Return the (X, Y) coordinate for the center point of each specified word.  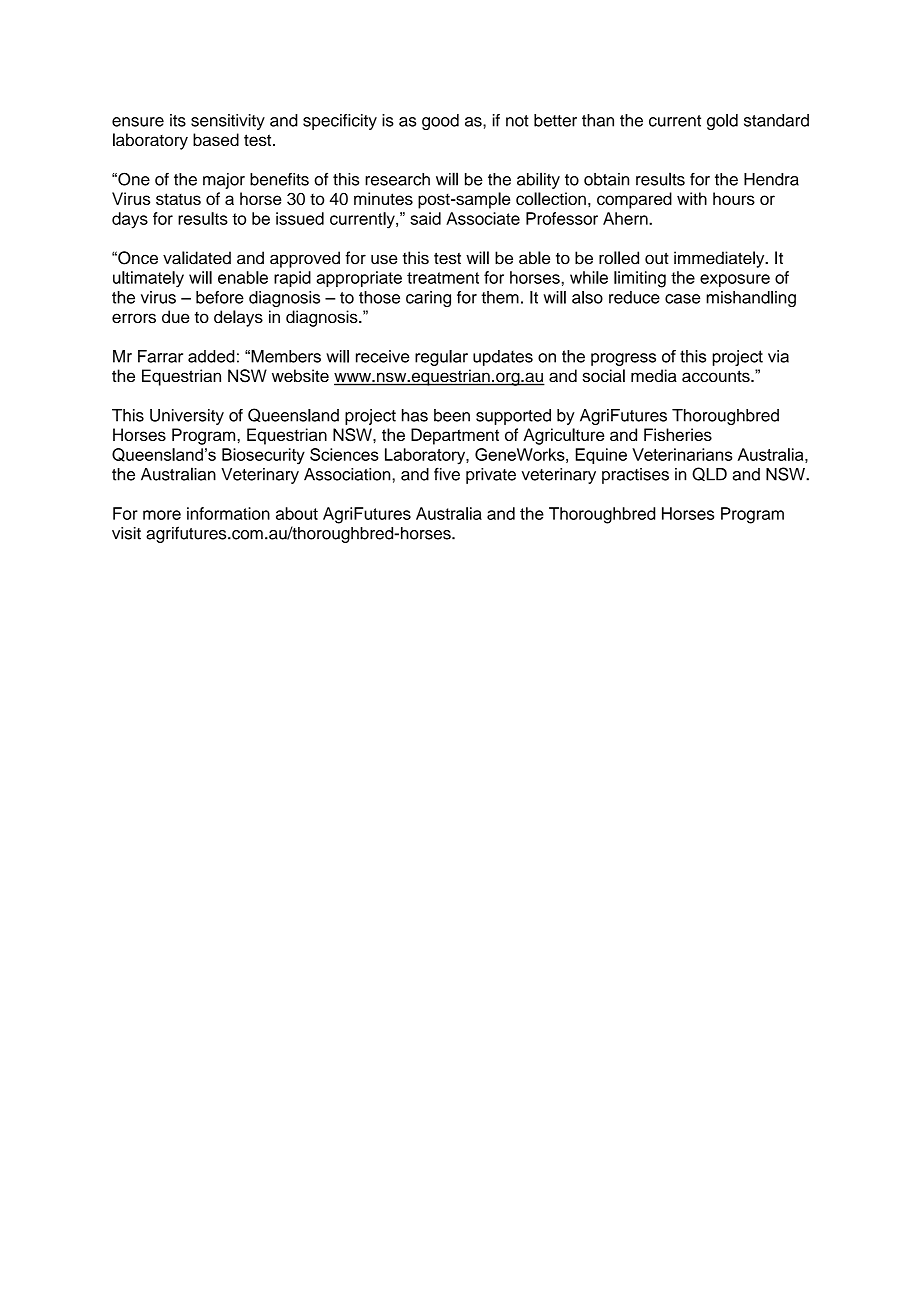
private (491, 476)
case (682, 299)
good (440, 122)
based (216, 139)
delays (238, 318)
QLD (709, 474)
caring (428, 299)
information (228, 513)
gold (722, 122)
